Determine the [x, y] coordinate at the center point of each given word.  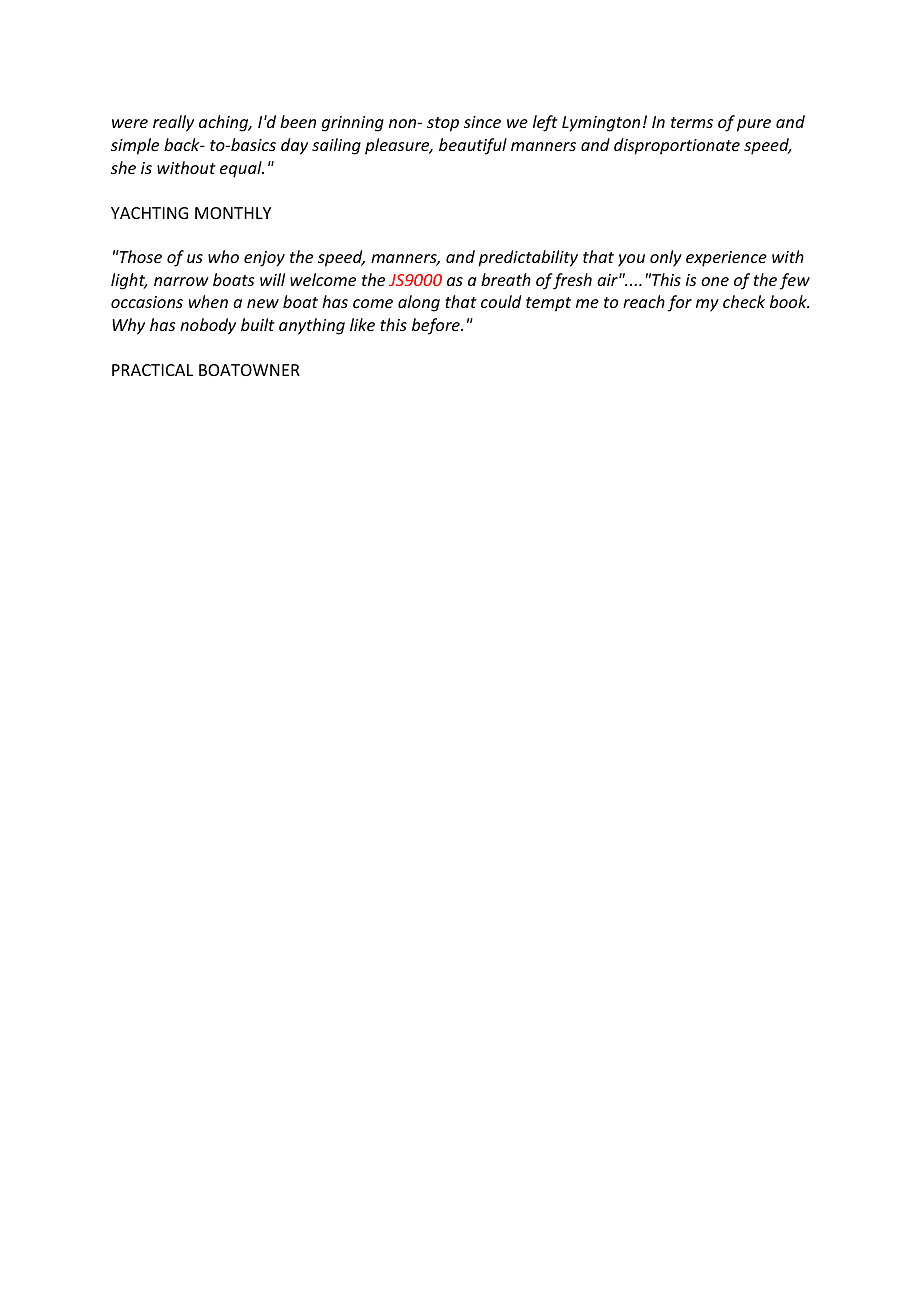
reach [644, 301]
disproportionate [677, 146]
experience [726, 259]
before [437, 326]
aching [225, 123]
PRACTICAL [152, 370]
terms [692, 122]
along [419, 303]
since [482, 122]
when [208, 301]
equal [242, 169]
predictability [528, 258]
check [744, 301]
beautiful [473, 146]
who [223, 256]
